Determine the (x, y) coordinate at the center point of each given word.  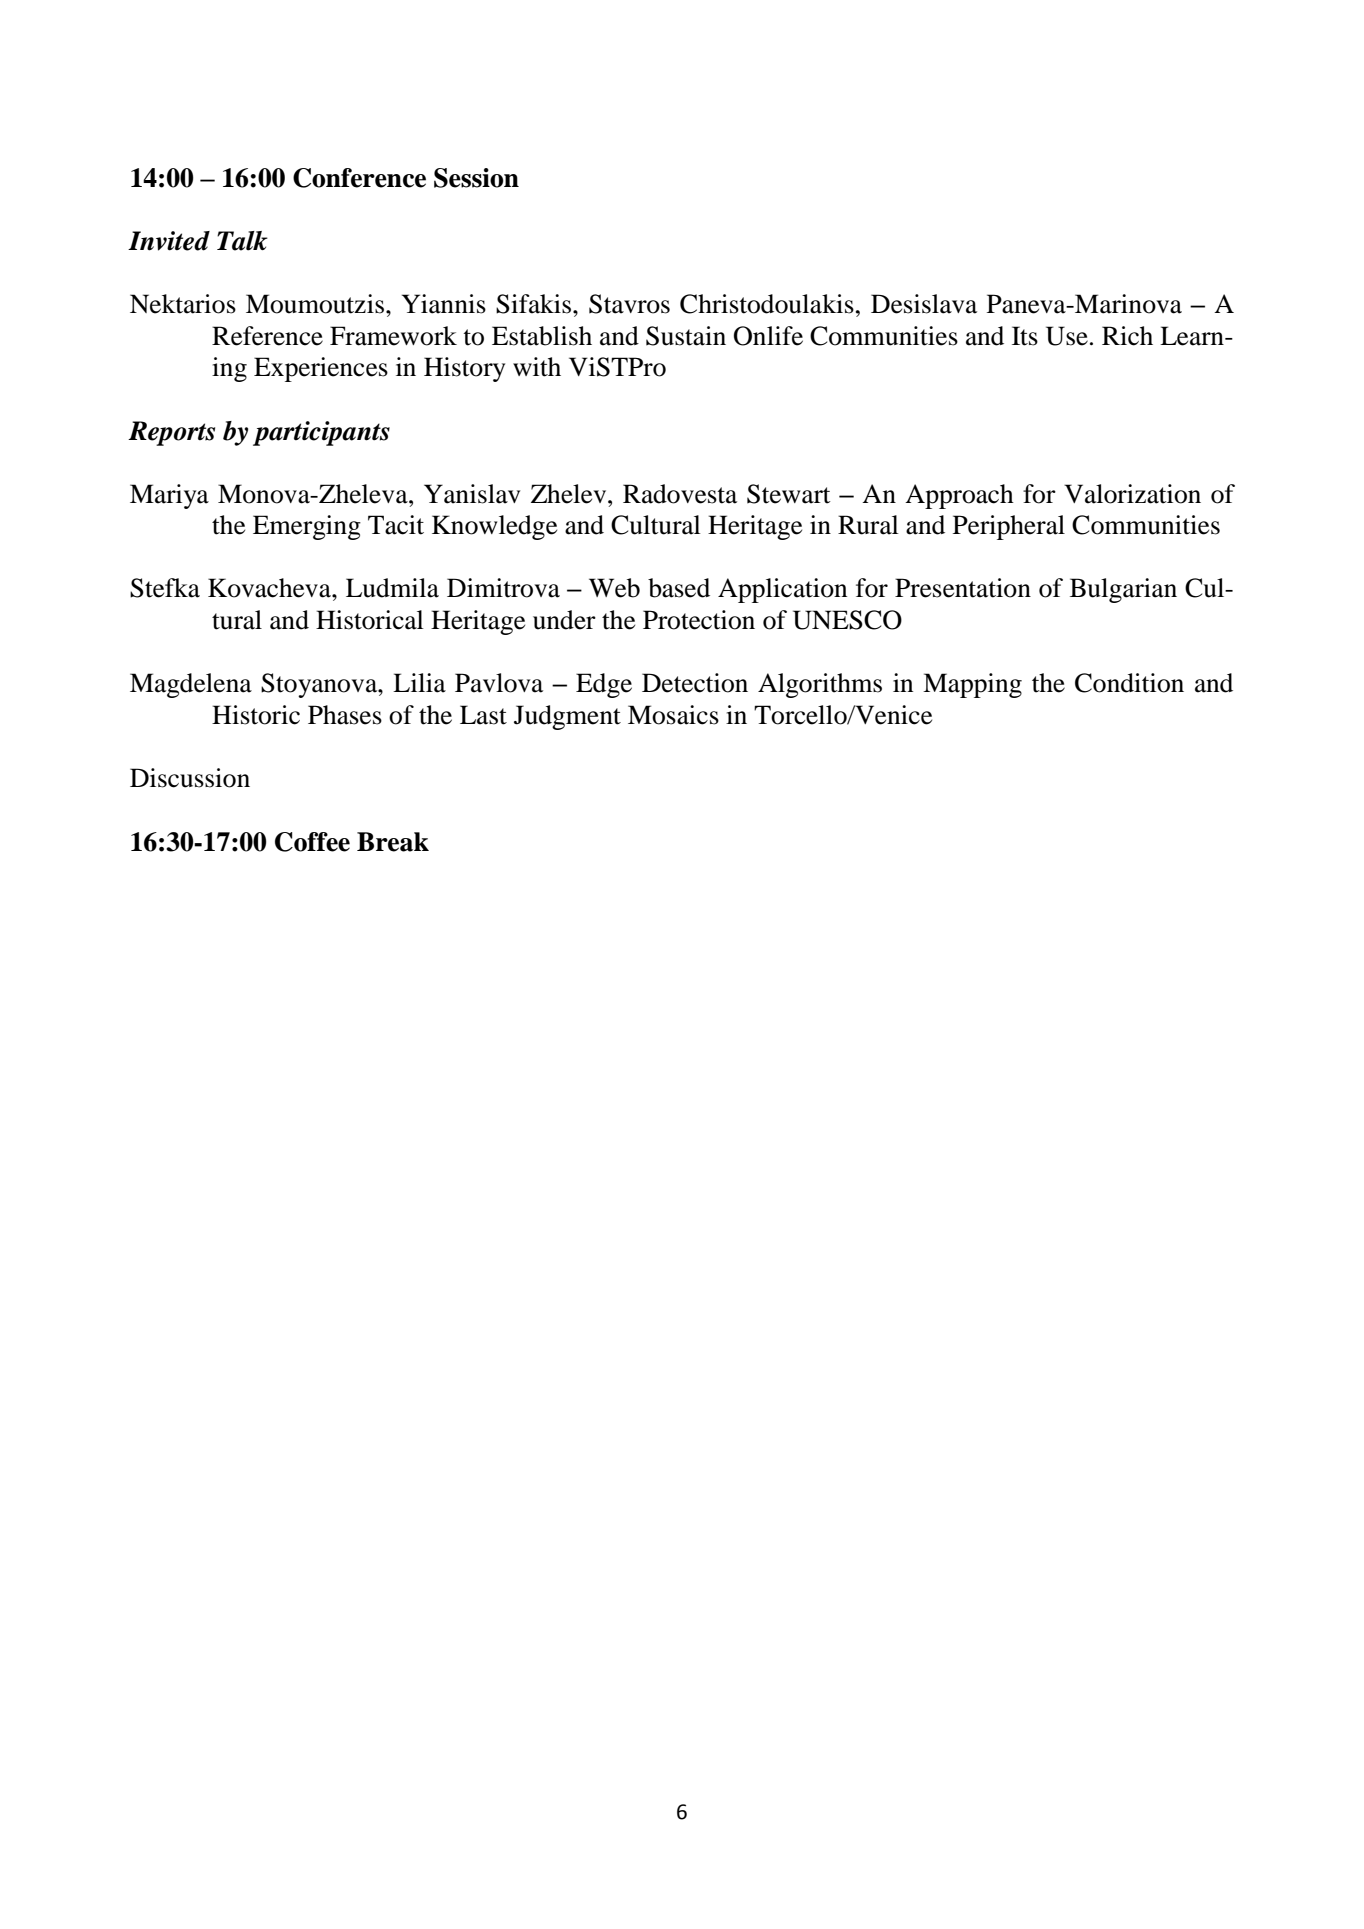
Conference (359, 178)
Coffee (312, 842)
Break (393, 842)
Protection (699, 620)
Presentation (963, 588)
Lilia (419, 683)
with (537, 367)
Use (1067, 336)
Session (476, 178)
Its (1025, 336)
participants (321, 433)
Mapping (972, 685)
